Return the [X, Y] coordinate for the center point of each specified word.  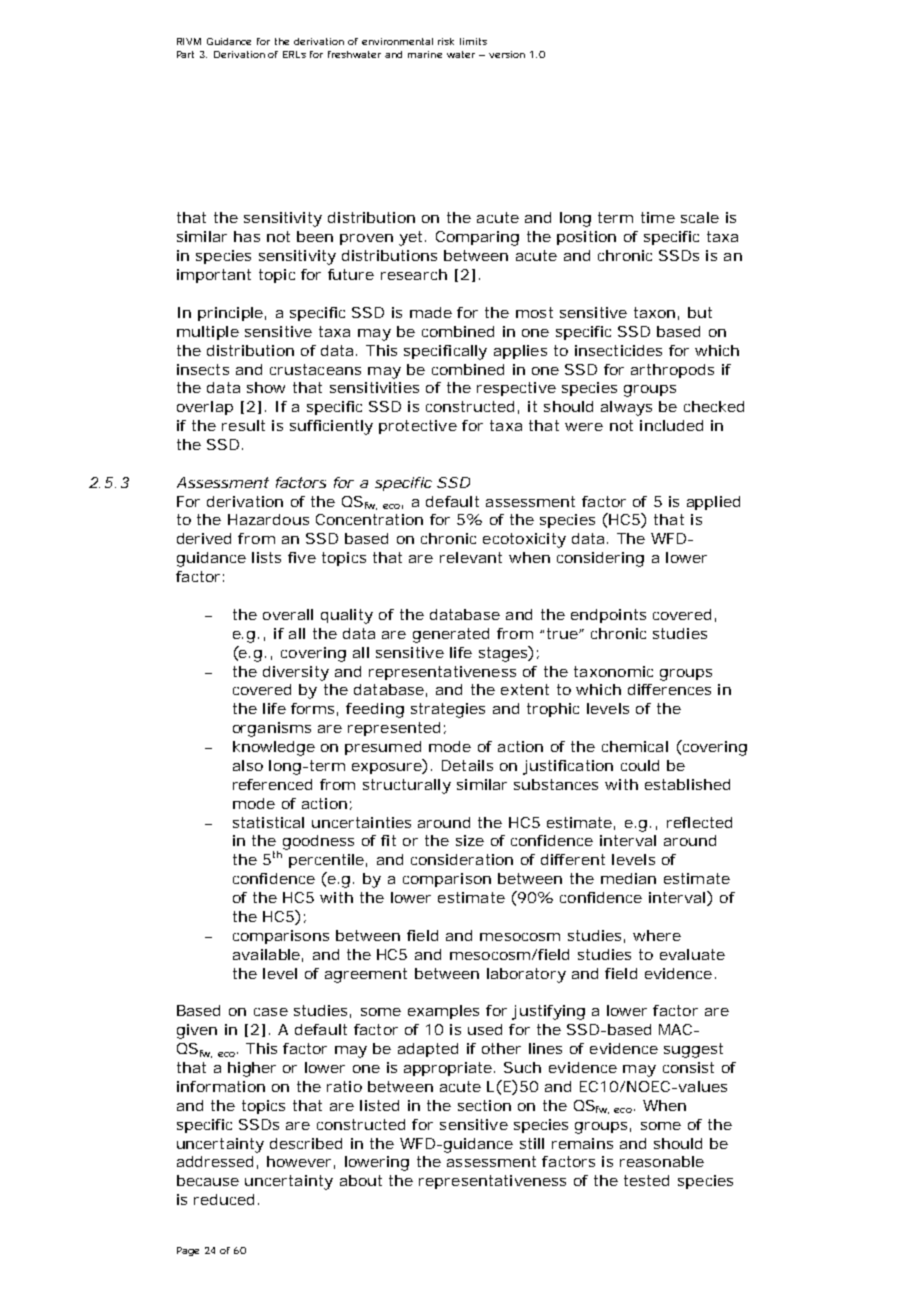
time [658, 217]
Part [185, 54]
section [484, 1105]
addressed [215, 1161]
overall [288, 614]
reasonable [662, 1161]
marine [425, 54]
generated [451, 635]
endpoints [608, 616]
